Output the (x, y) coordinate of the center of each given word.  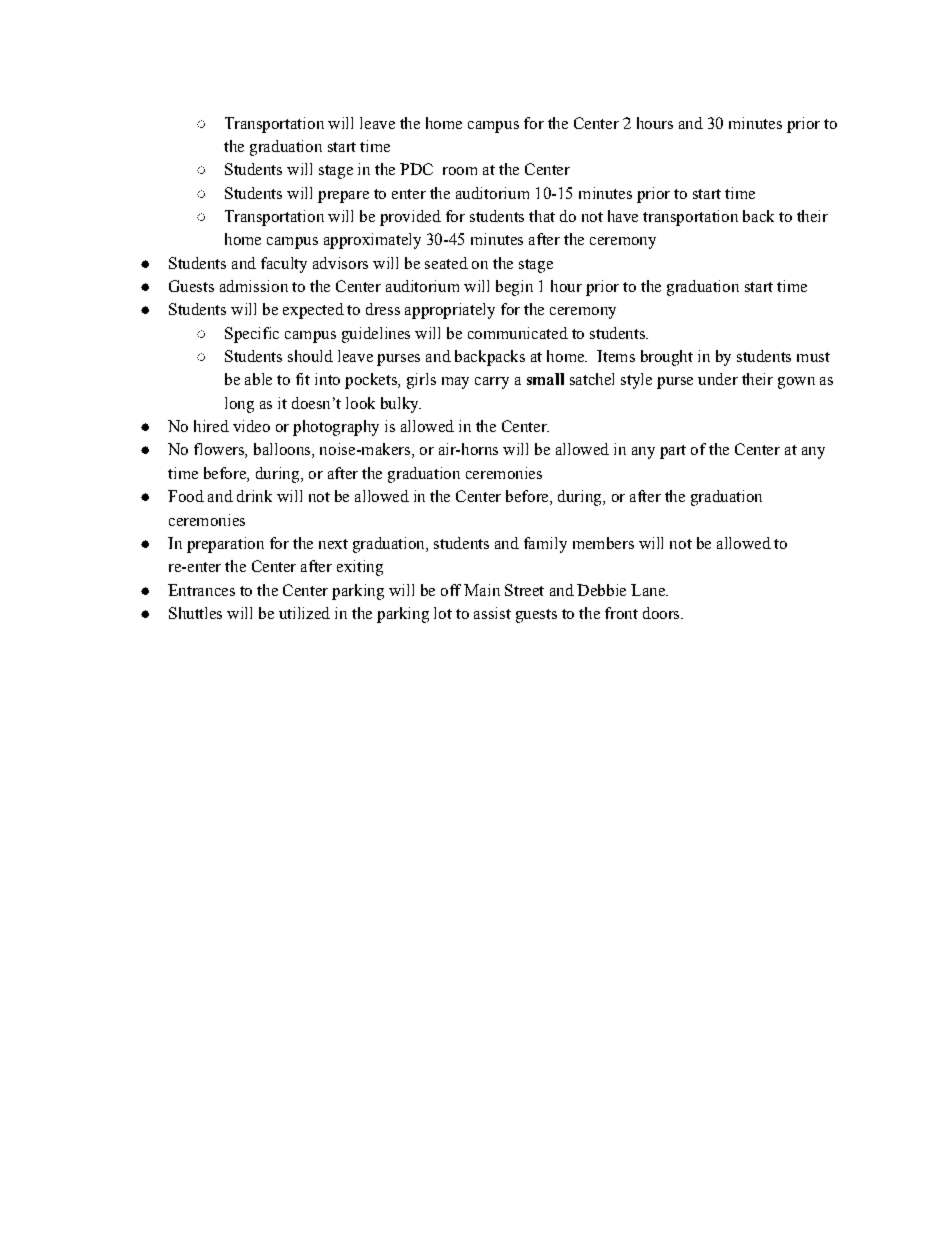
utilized (304, 613)
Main (482, 590)
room (460, 171)
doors (662, 613)
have (623, 216)
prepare (343, 197)
